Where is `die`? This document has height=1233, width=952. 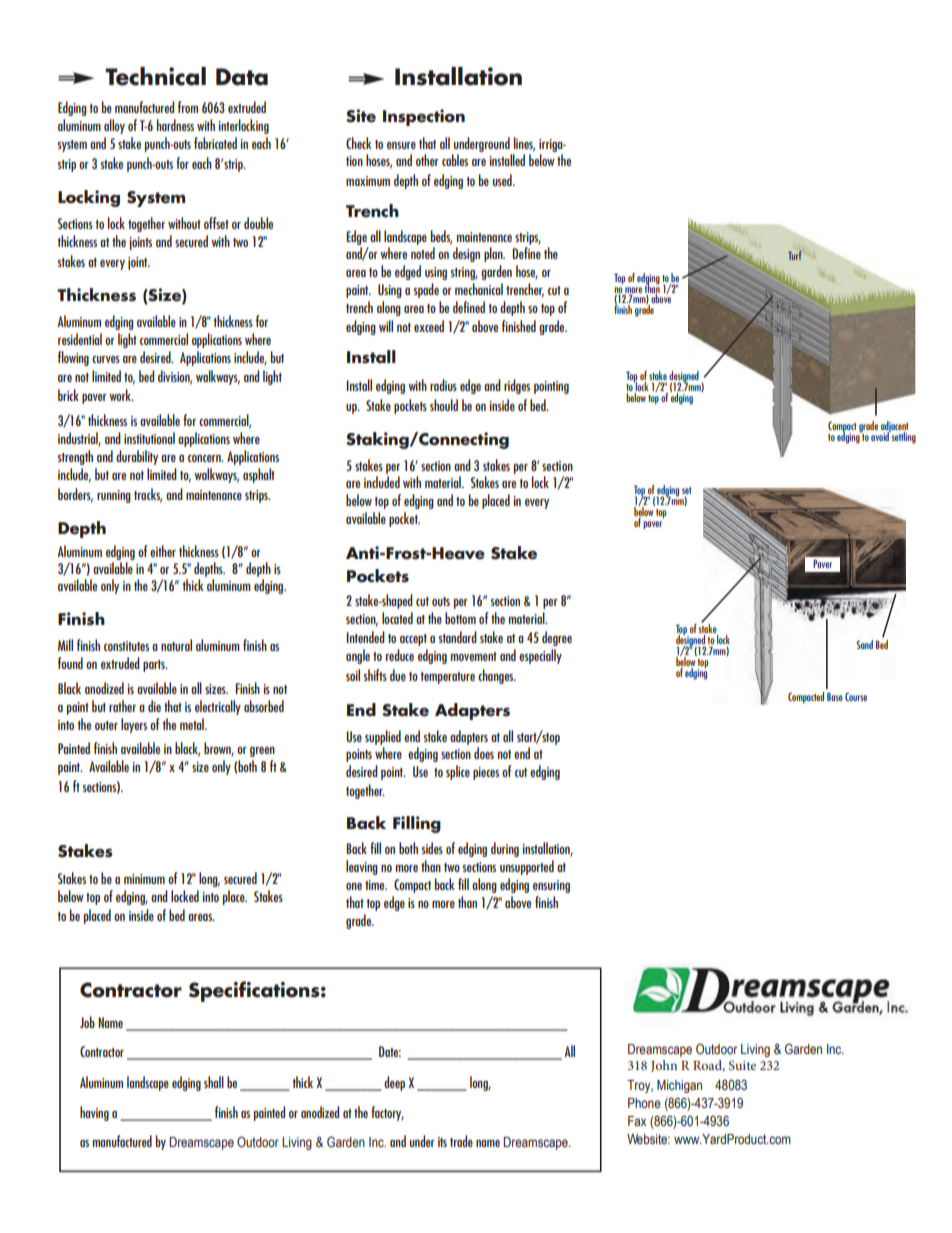
die is located at coordinates (154, 706).
